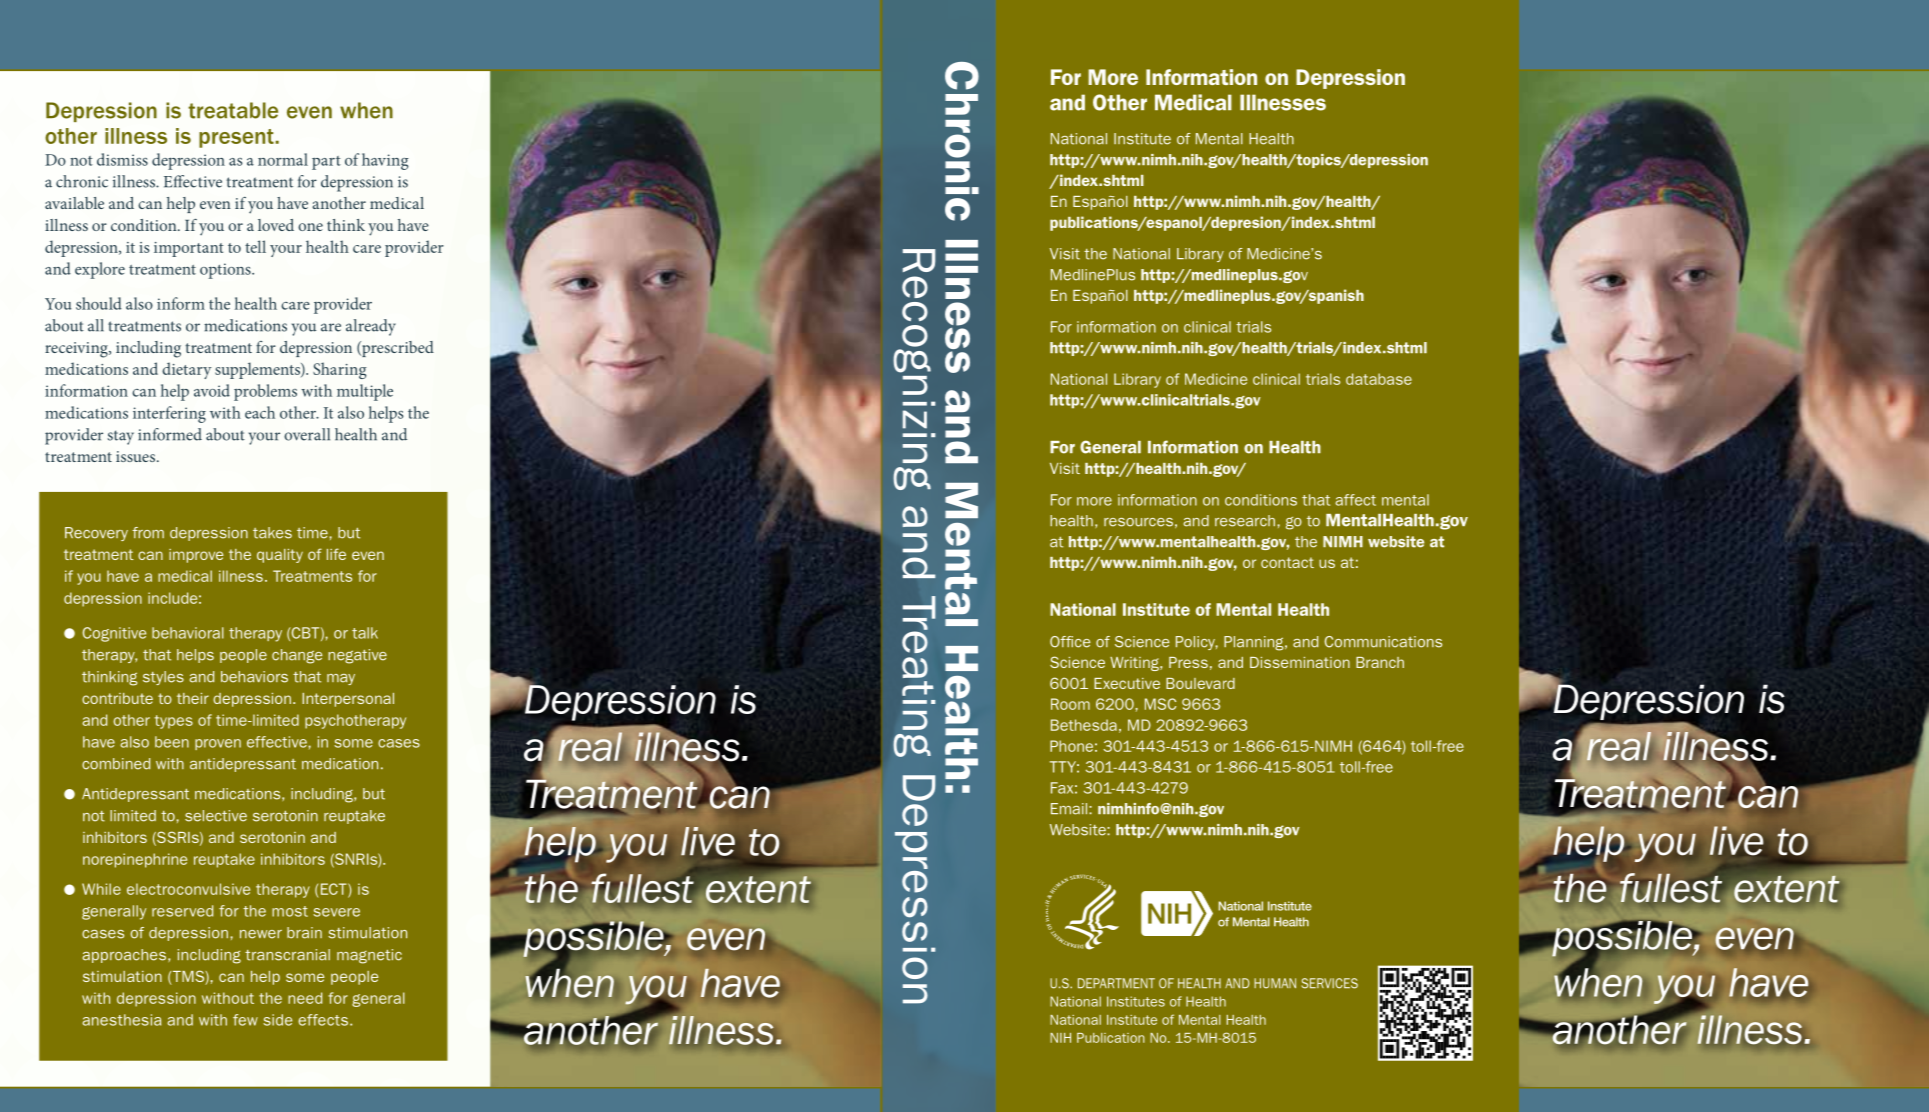  Describe the element at coordinates (1287, 562) in the screenshot. I see `contact` at that location.
